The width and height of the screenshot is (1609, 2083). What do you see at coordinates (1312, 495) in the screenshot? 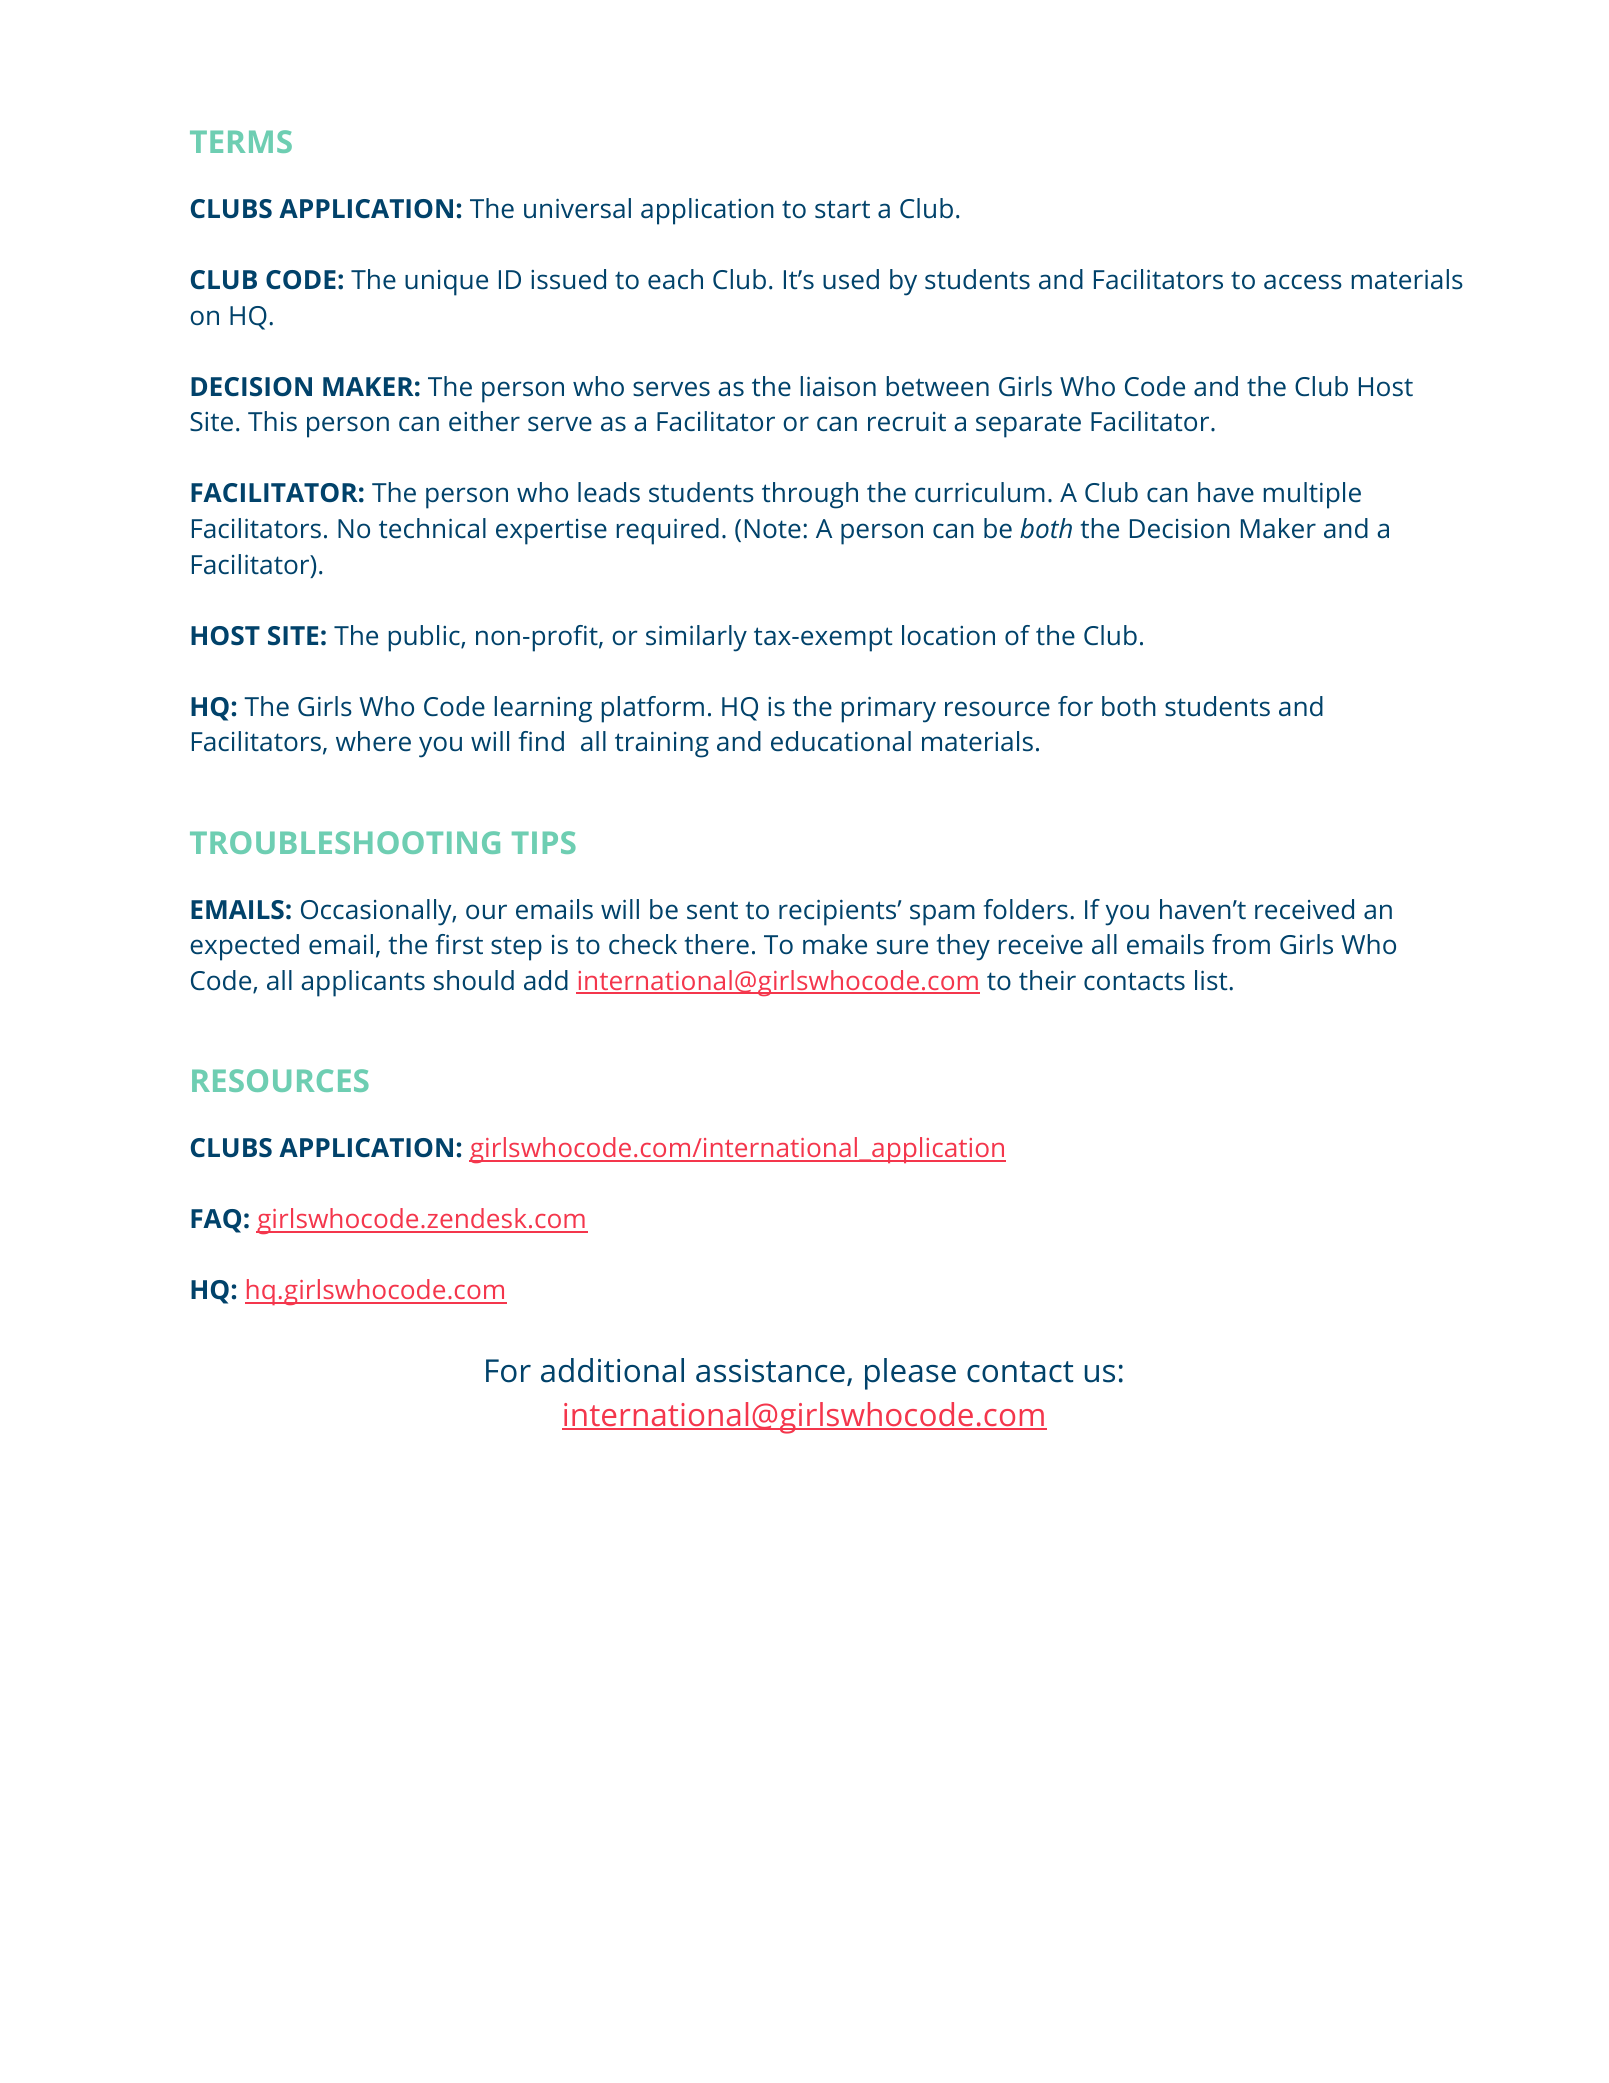
I see `multiple` at bounding box center [1312, 495].
